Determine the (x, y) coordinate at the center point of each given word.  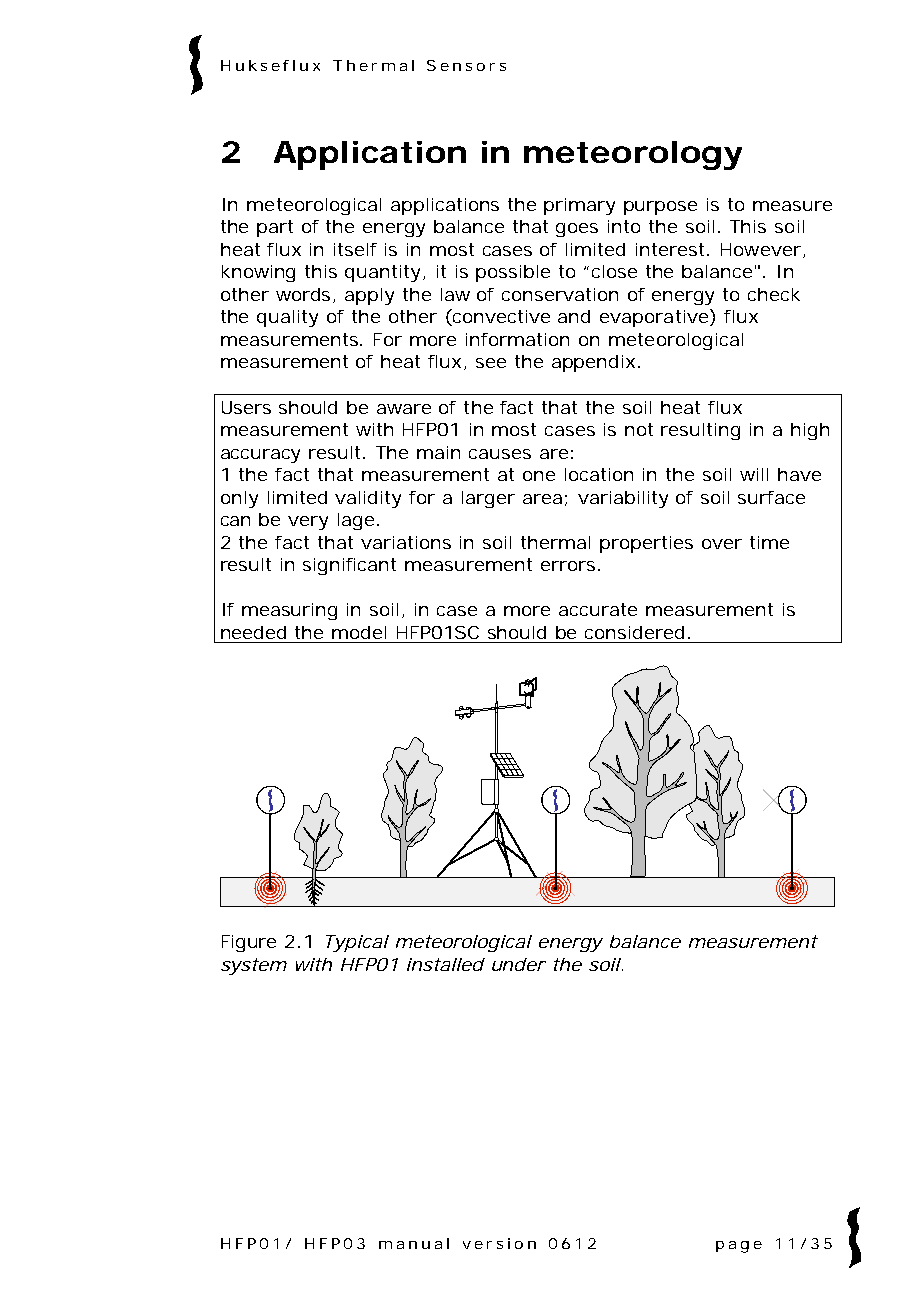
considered (634, 632)
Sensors (466, 65)
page (739, 1247)
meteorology (633, 155)
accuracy (260, 456)
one (539, 476)
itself (355, 249)
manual (414, 1243)
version (499, 1243)
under (519, 964)
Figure (249, 943)
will (754, 474)
